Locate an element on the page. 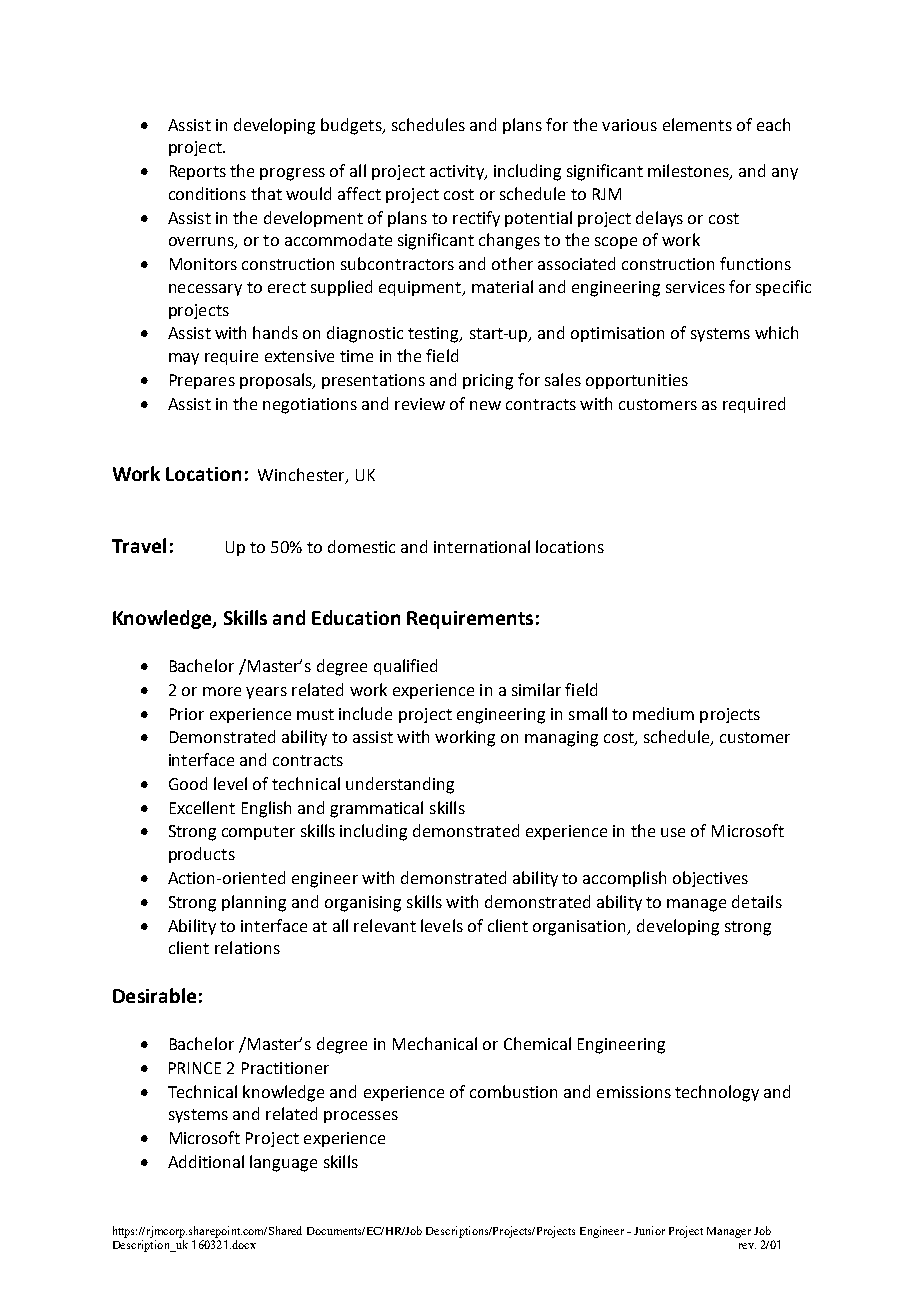  international is located at coordinates (482, 546).
